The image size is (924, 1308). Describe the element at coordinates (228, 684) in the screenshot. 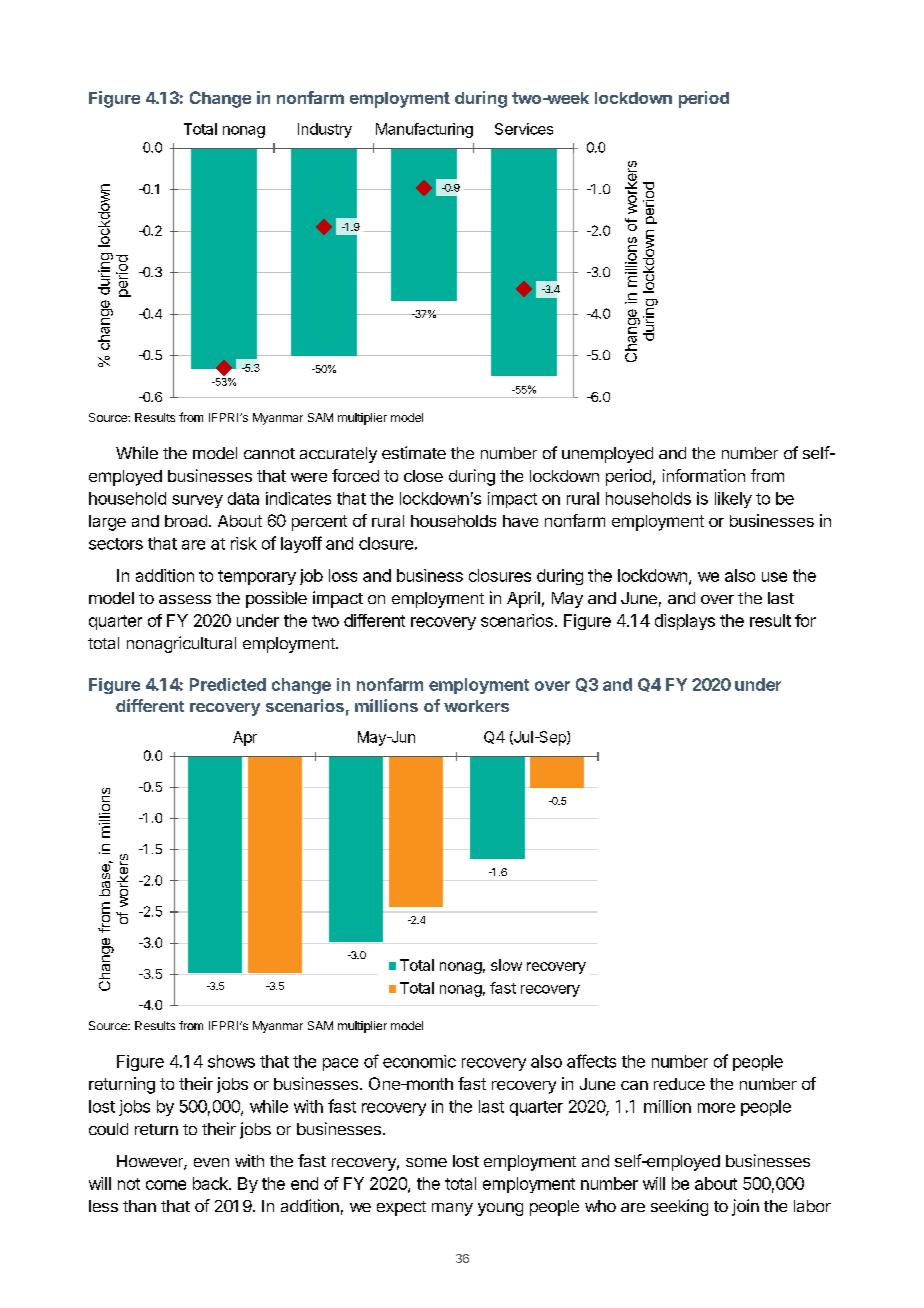

I see `Predicted` at that location.
